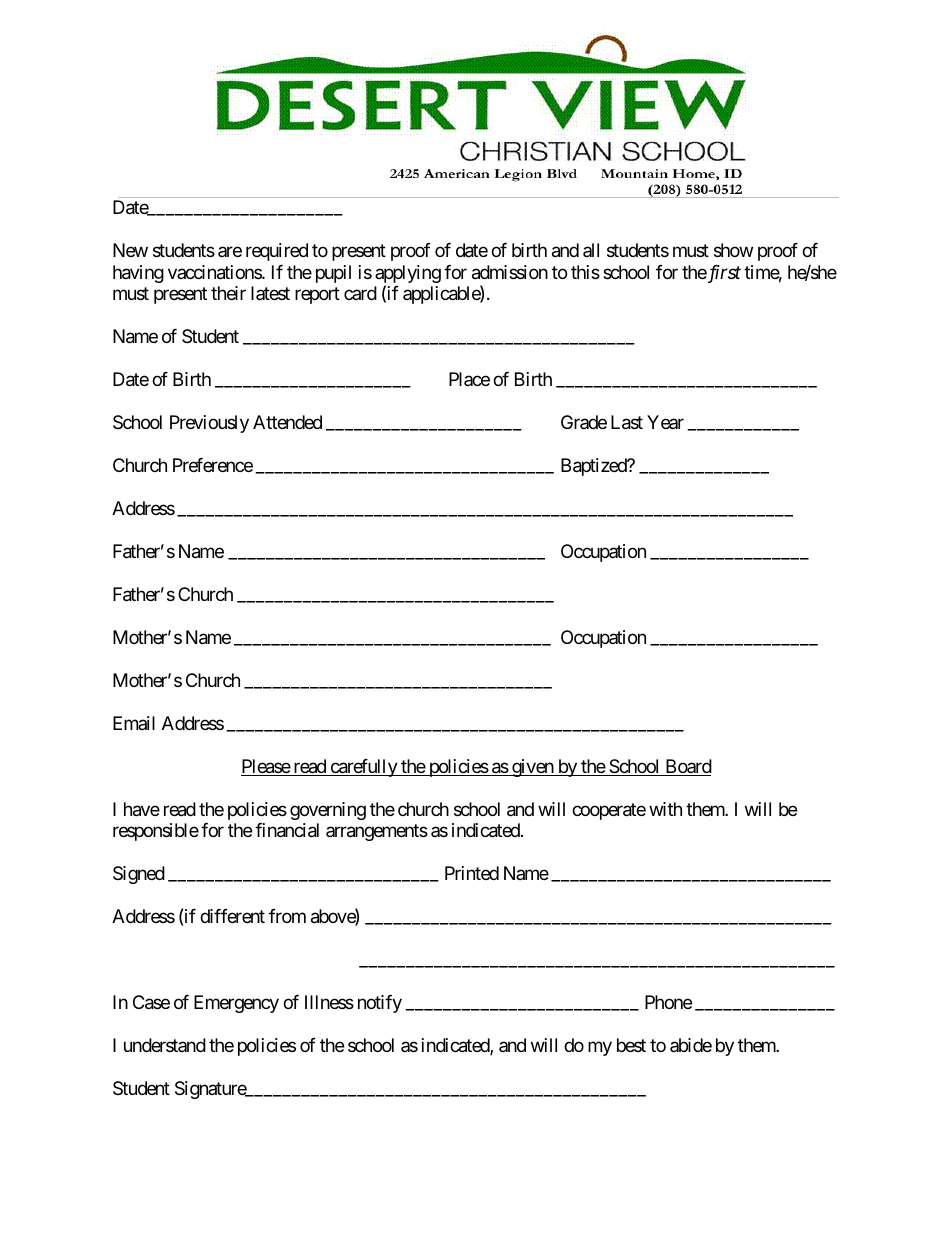 The width and height of the page is (952, 1233). I want to click on Email, so click(134, 723).
